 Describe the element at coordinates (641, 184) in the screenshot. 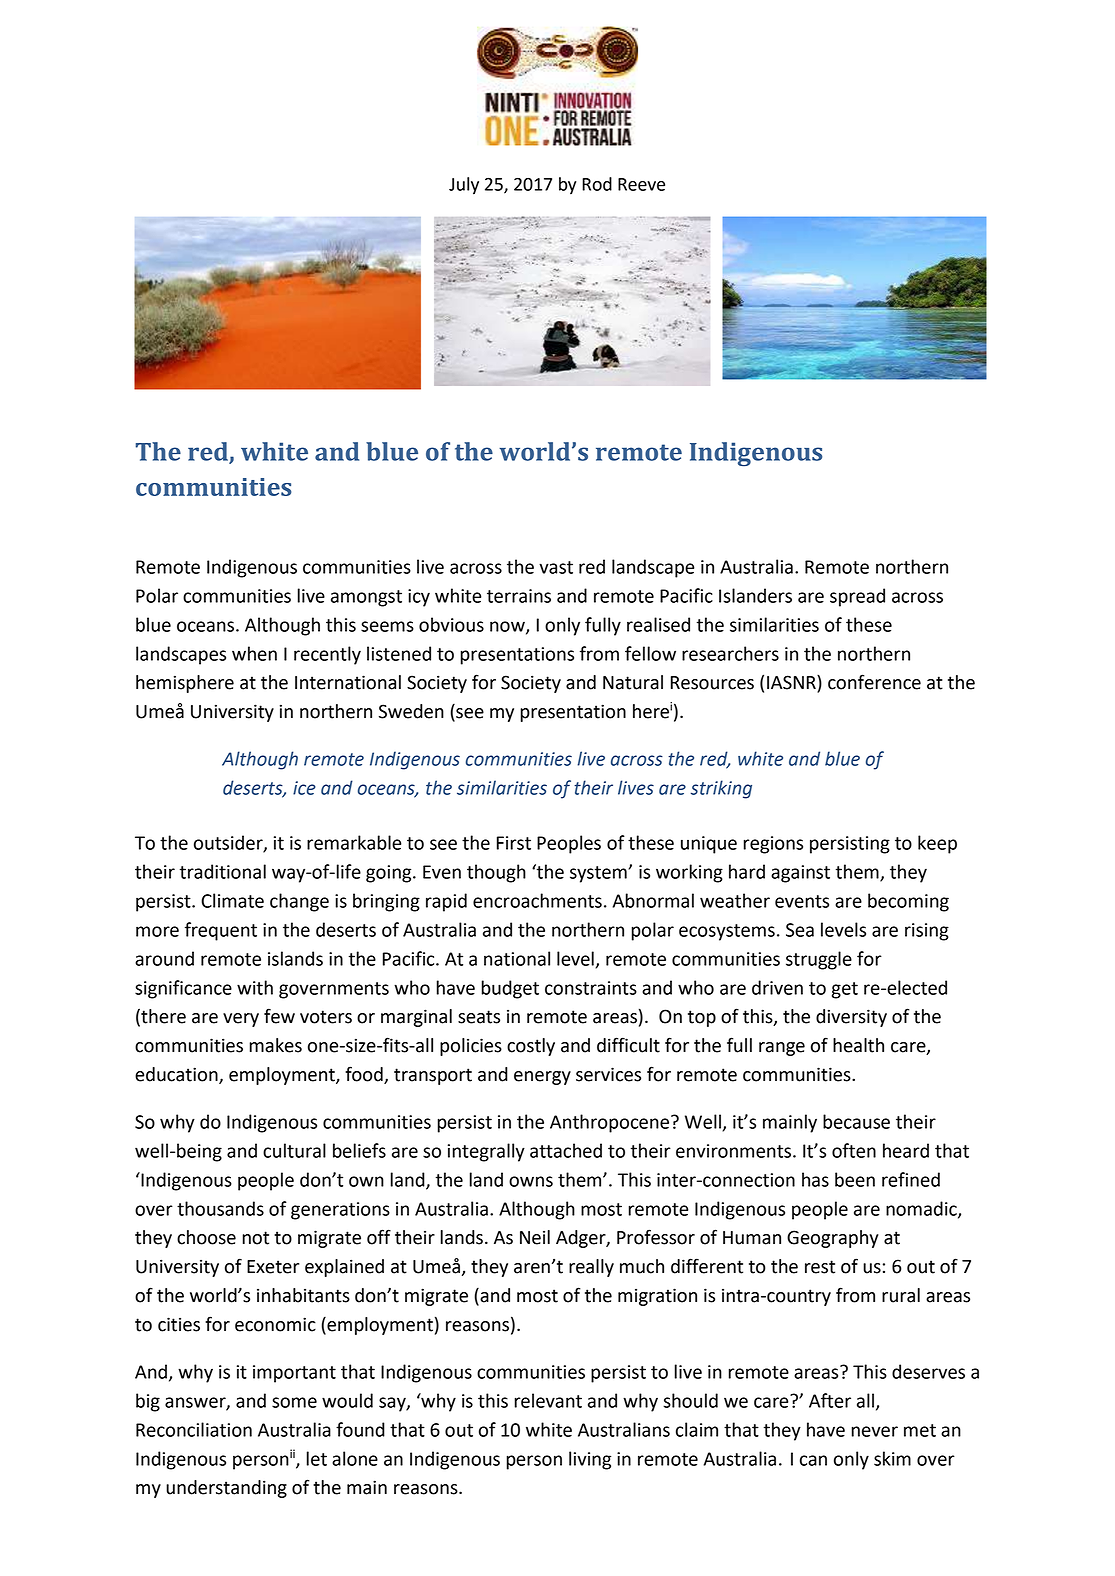

I see `Reeve` at that location.
